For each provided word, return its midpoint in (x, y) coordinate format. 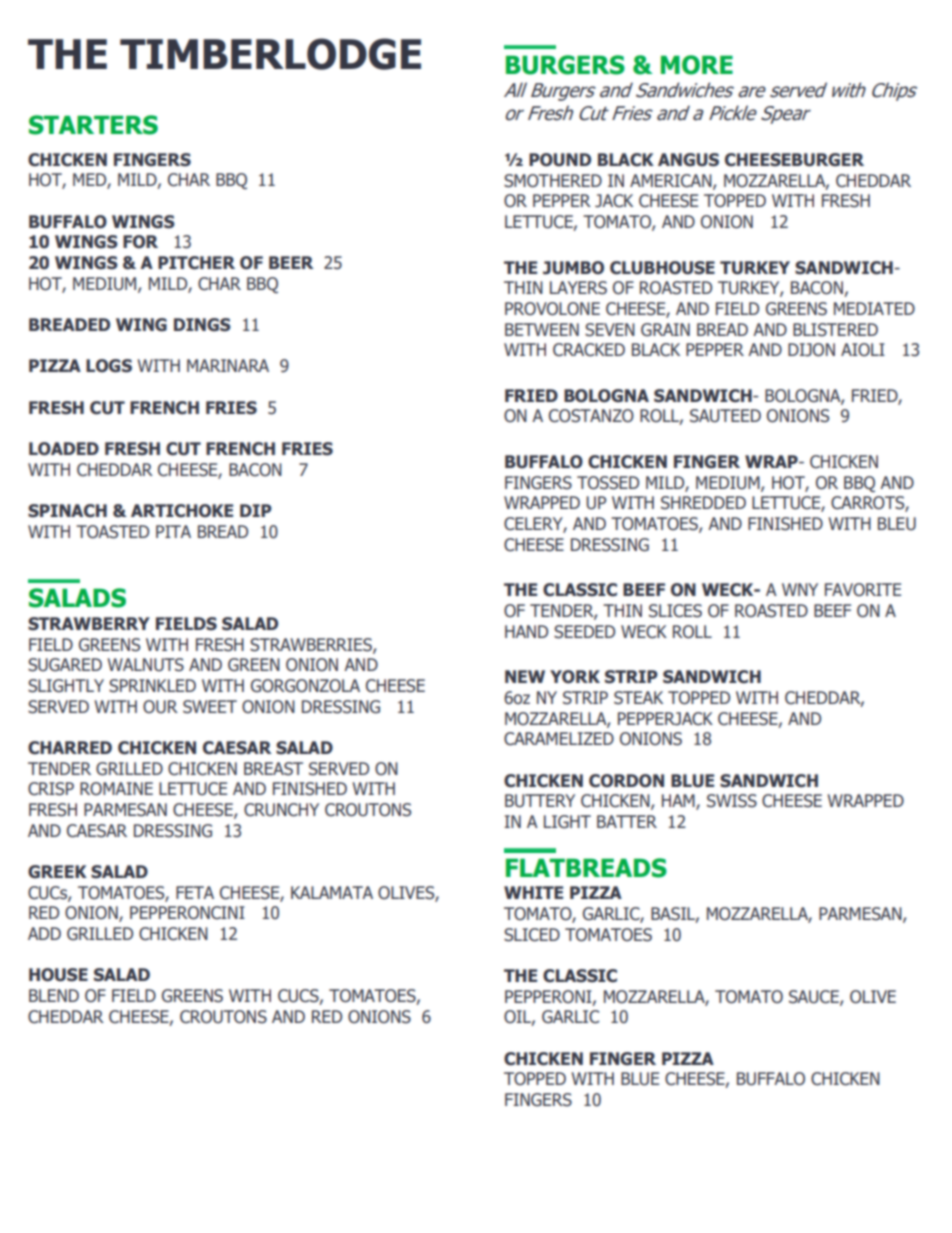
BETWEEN (542, 329)
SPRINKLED (152, 686)
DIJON (811, 350)
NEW (525, 676)
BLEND (54, 995)
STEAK (638, 698)
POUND (560, 160)
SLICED (532, 935)
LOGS (109, 366)
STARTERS (93, 125)
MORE (697, 65)
